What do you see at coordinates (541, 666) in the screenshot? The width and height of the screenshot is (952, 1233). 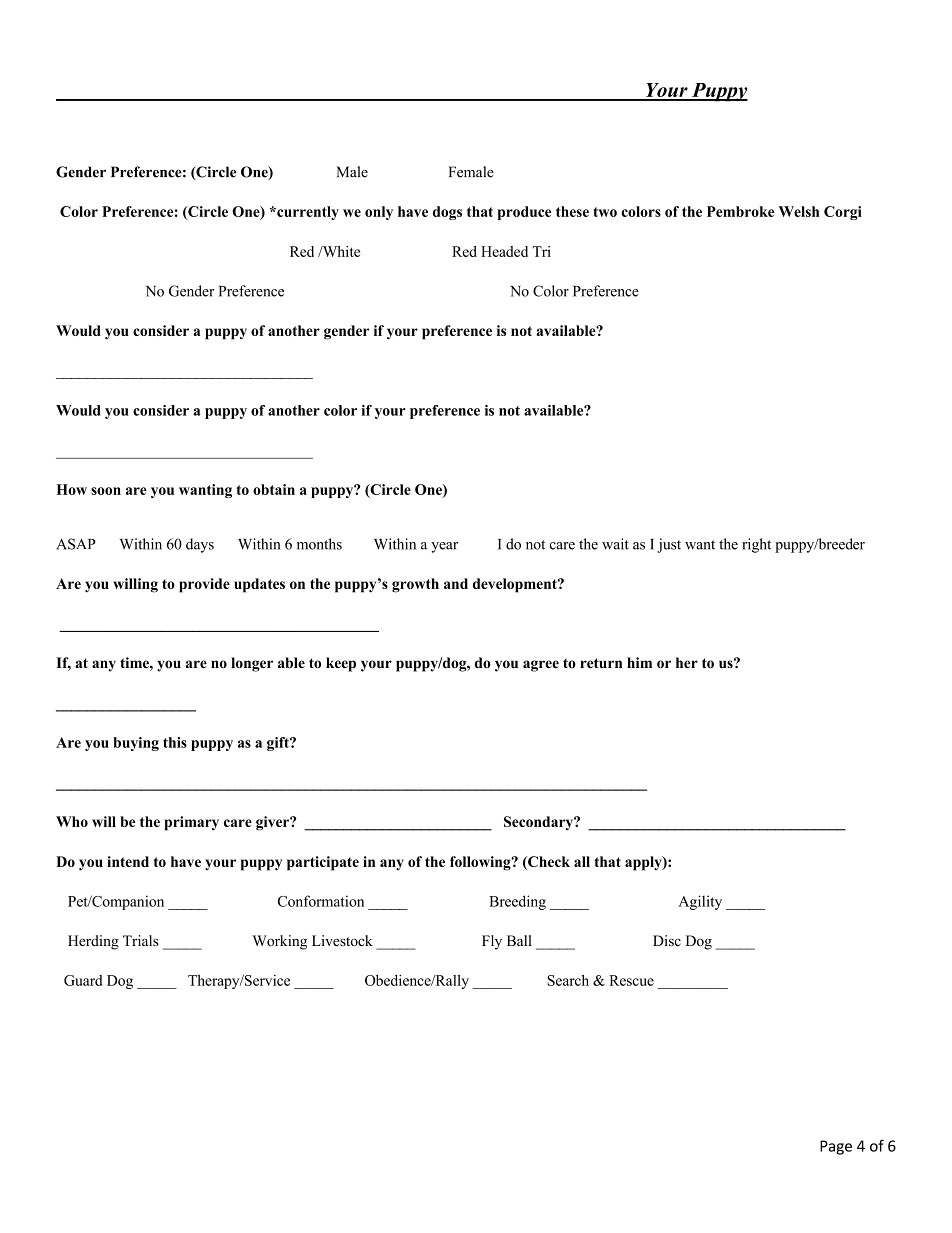 I see `agree` at bounding box center [541, 666].
